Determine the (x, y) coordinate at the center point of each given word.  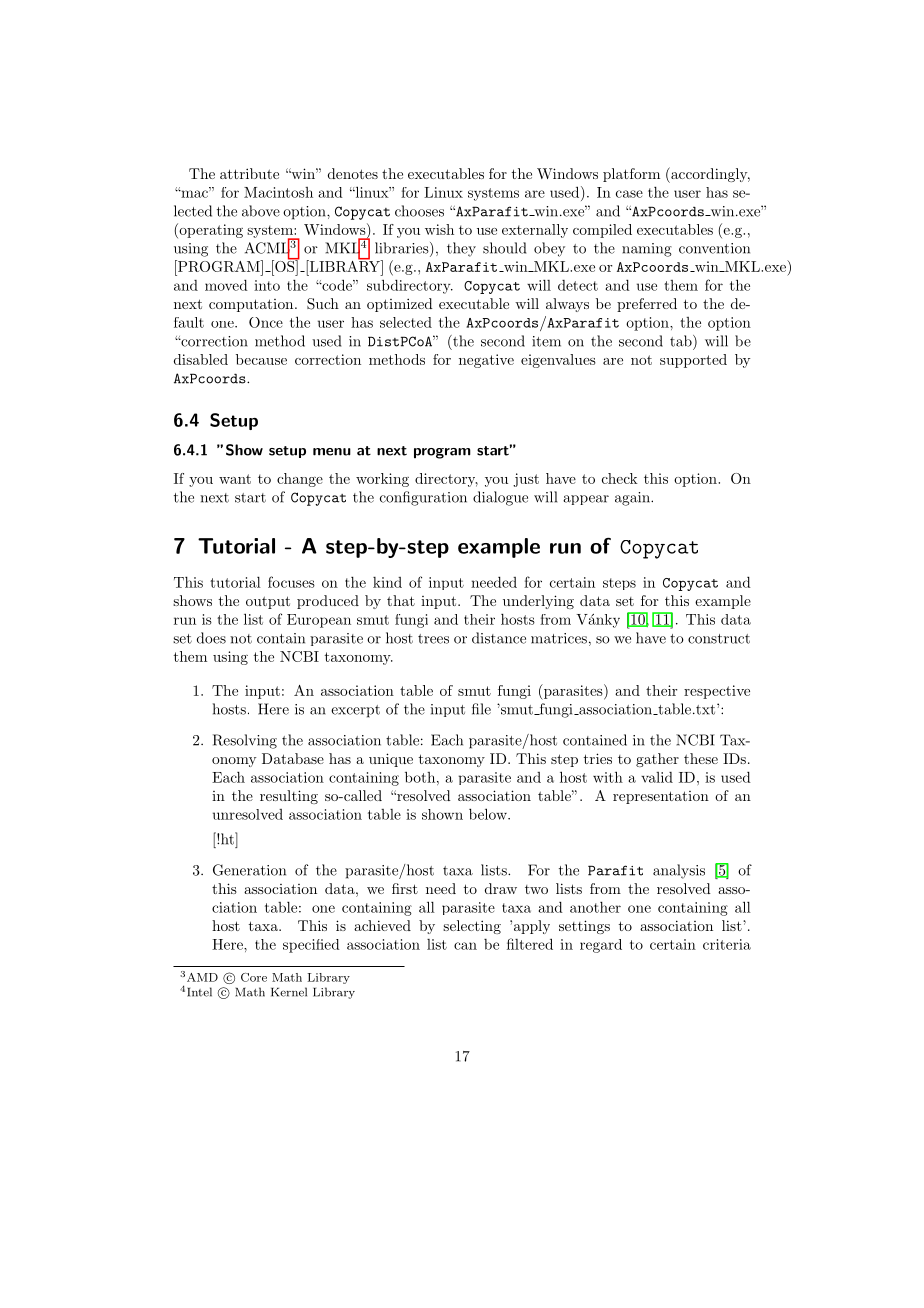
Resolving (245, 741)
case (629, 194)
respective (717, 692)
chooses (419, 211)
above (261, 211)
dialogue (500, 498)
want (235, 479)
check (620, 478)
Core (254, 977)
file (481, 709)
